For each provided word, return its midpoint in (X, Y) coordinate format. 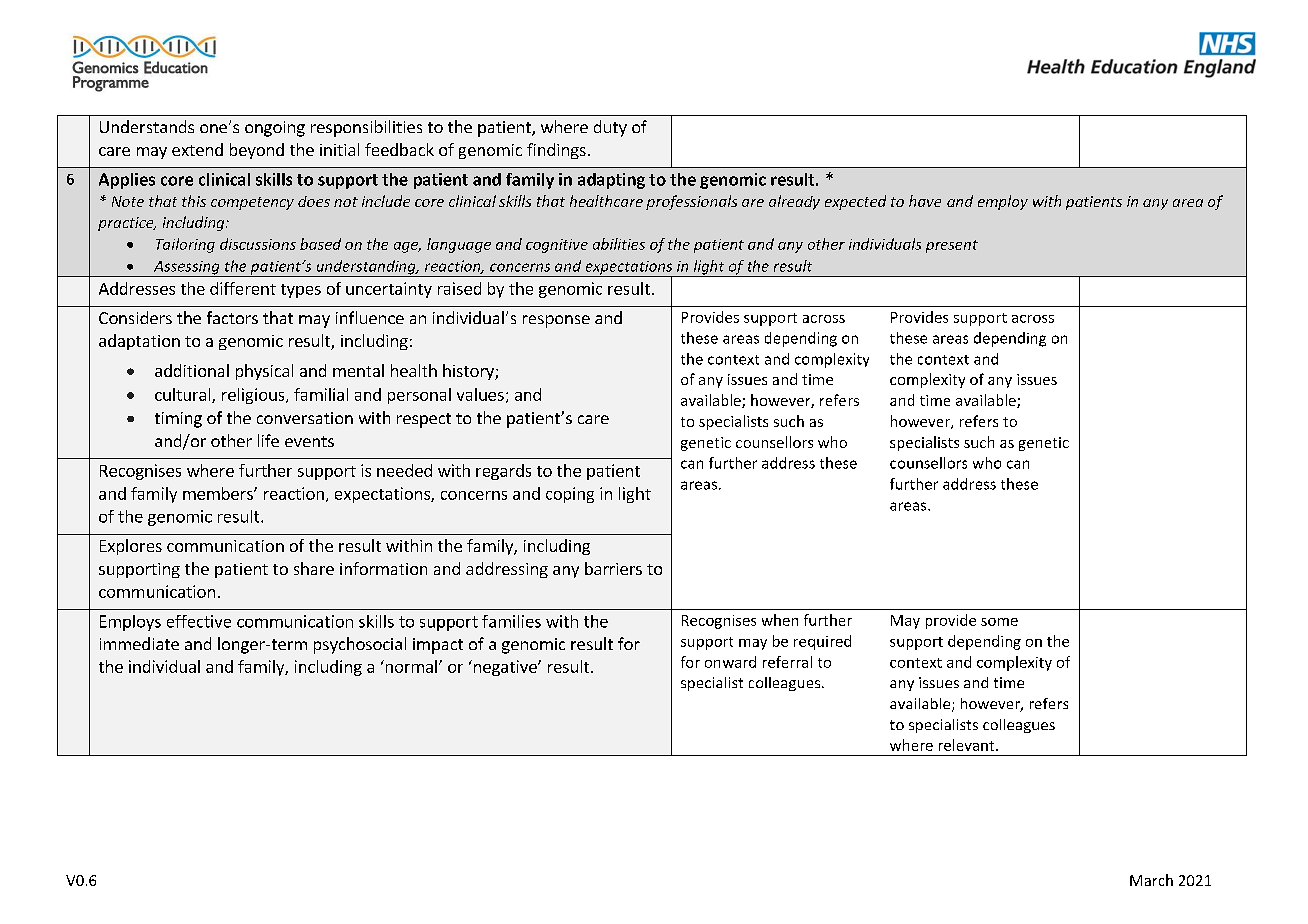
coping (570, 495)
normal (410, 666)
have (925, 201)
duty (610, 128)
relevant (968, 745)
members (219, 493)
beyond (257, 151)
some (999, 622)
